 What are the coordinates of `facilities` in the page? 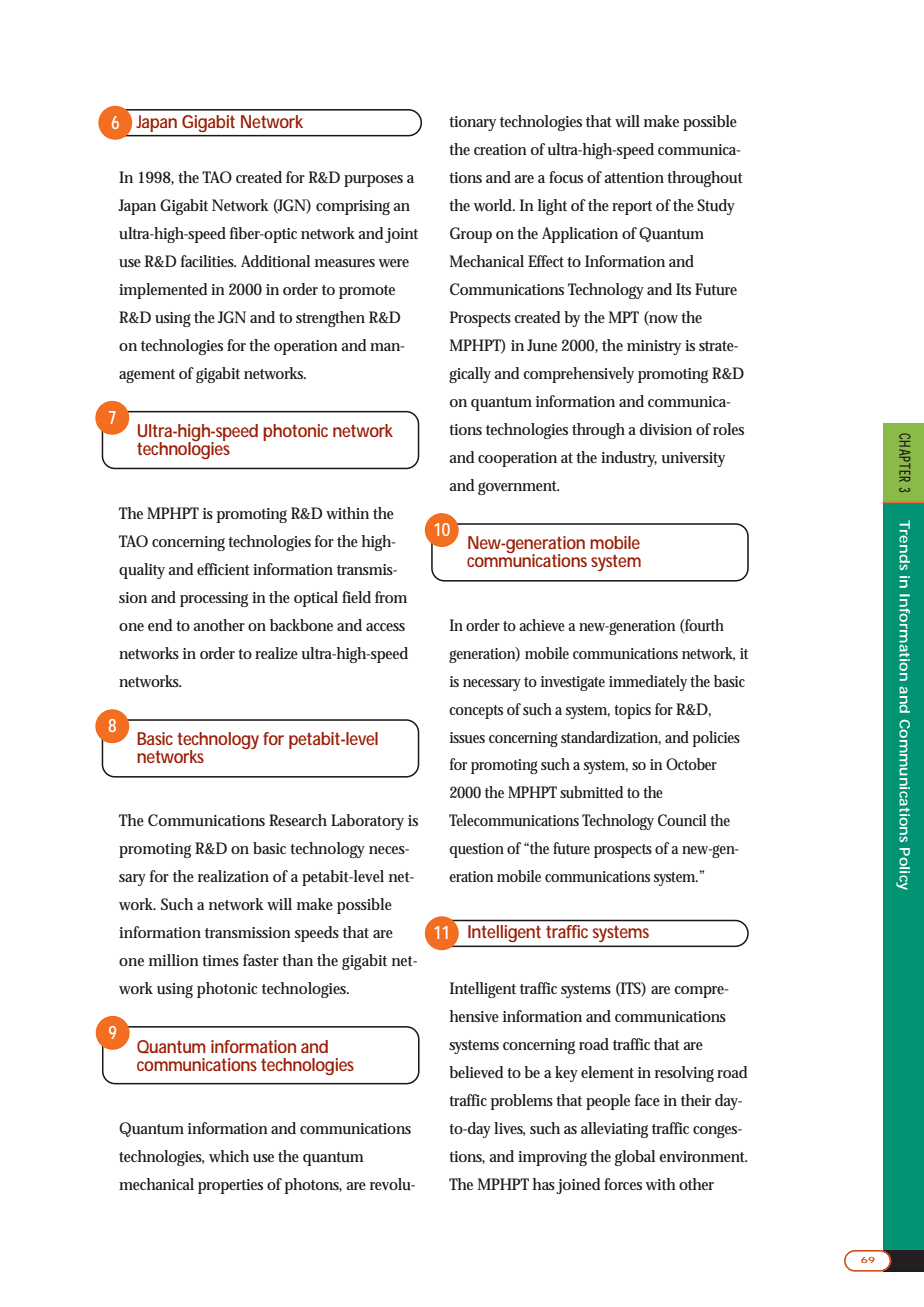 It's located at (208, 261).
